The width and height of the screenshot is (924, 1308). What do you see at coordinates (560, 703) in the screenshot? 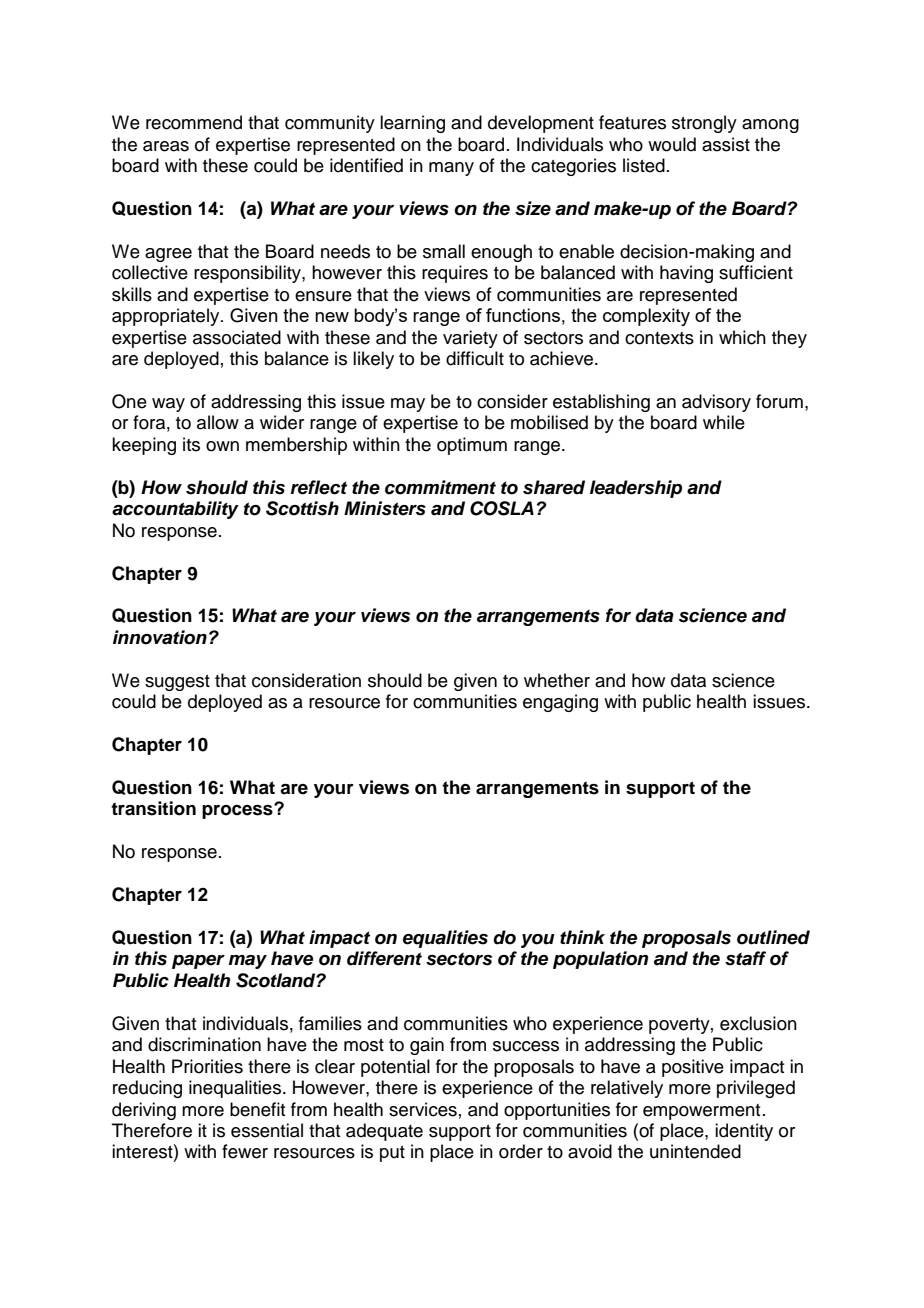
I see `engaging` at bounding box center [560, 703].
